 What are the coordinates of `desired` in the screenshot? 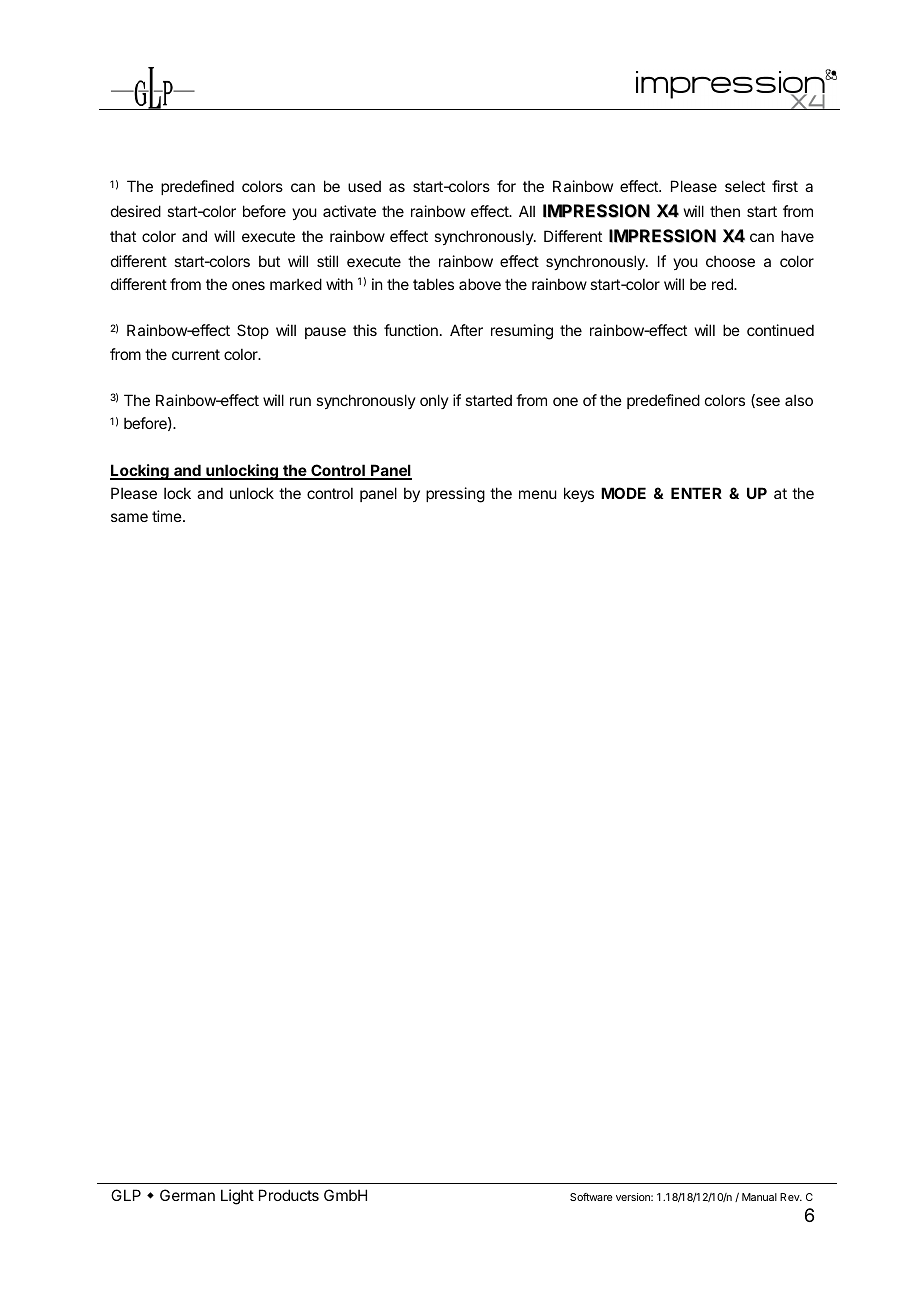 It's located at (136, 211).
